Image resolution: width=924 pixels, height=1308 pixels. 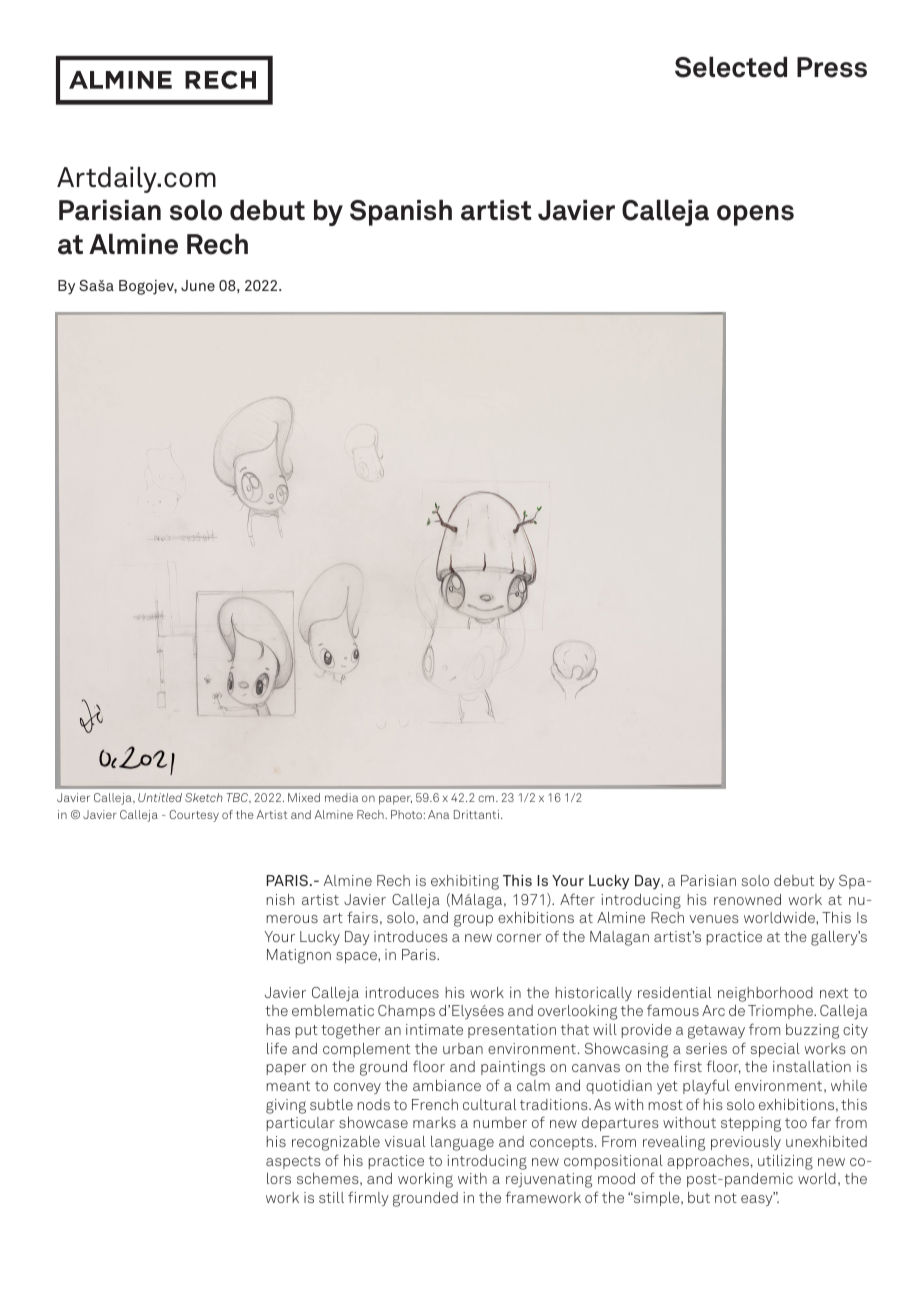 I want to click on rejuvenating, so click(x=549, y=1180).
